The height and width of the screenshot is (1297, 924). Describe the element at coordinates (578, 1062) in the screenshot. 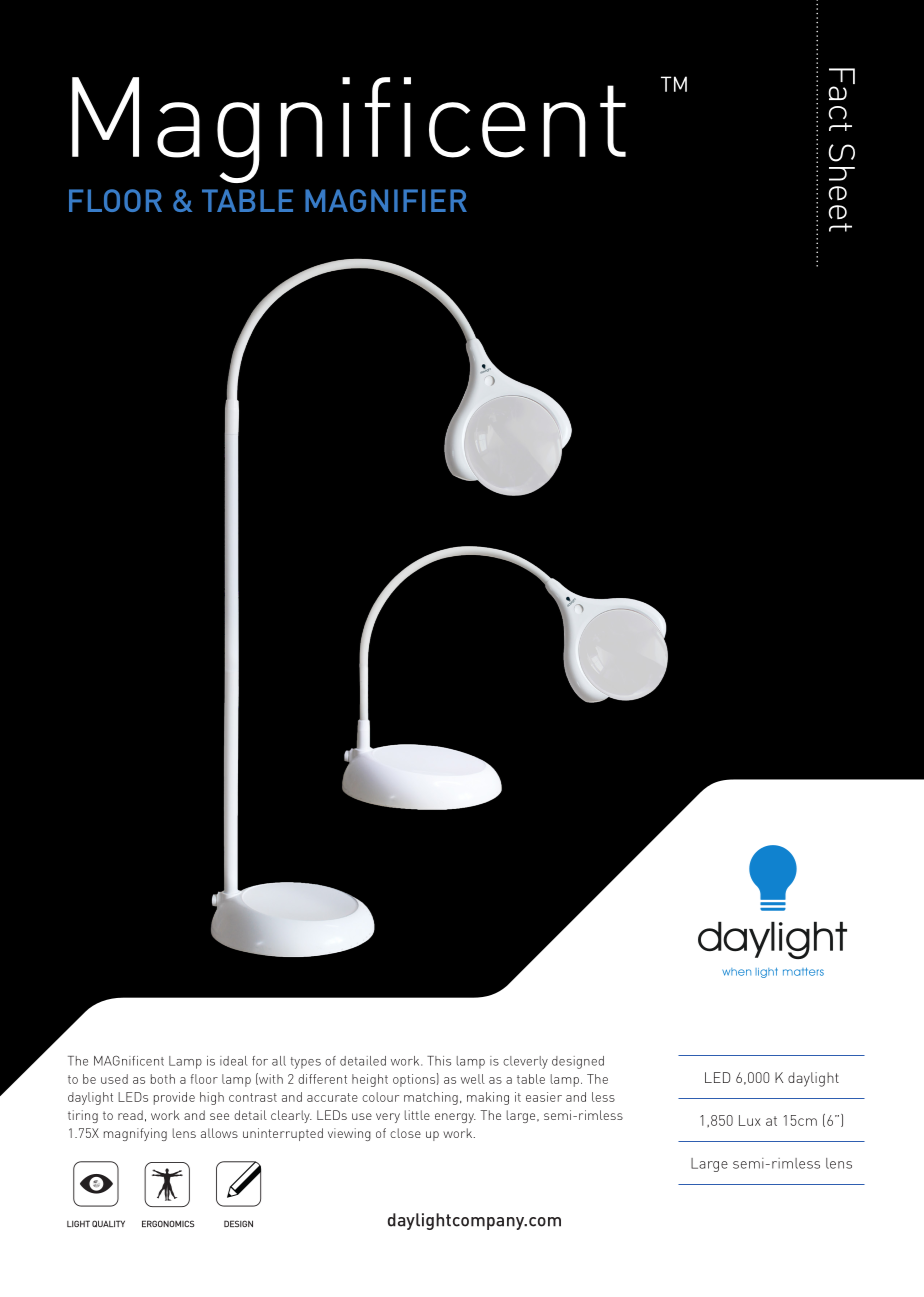

I see `designed` at that location.
